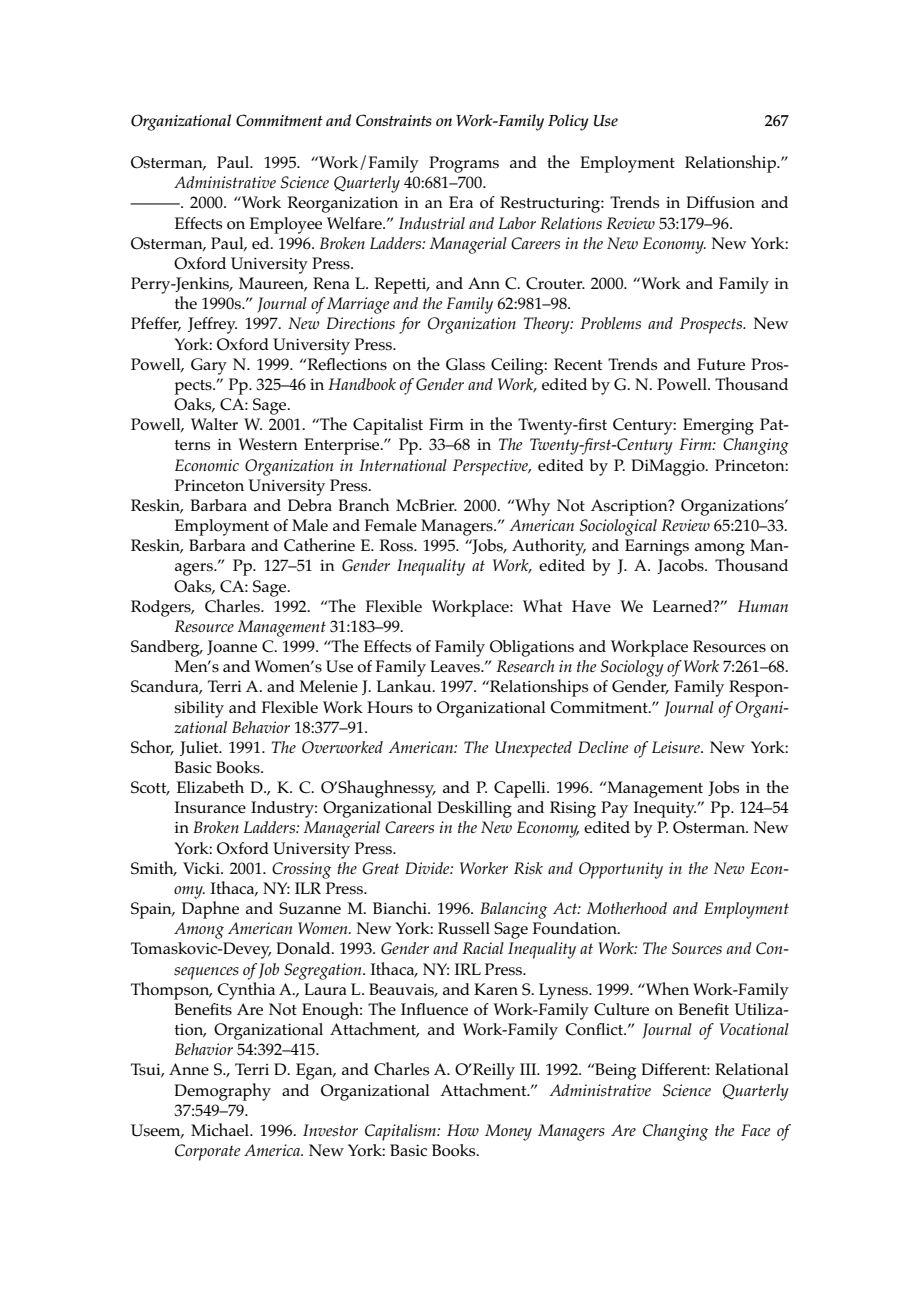 The width and height of the image is (905, 1316). I want to click on Leaves, so click(456, 666).
